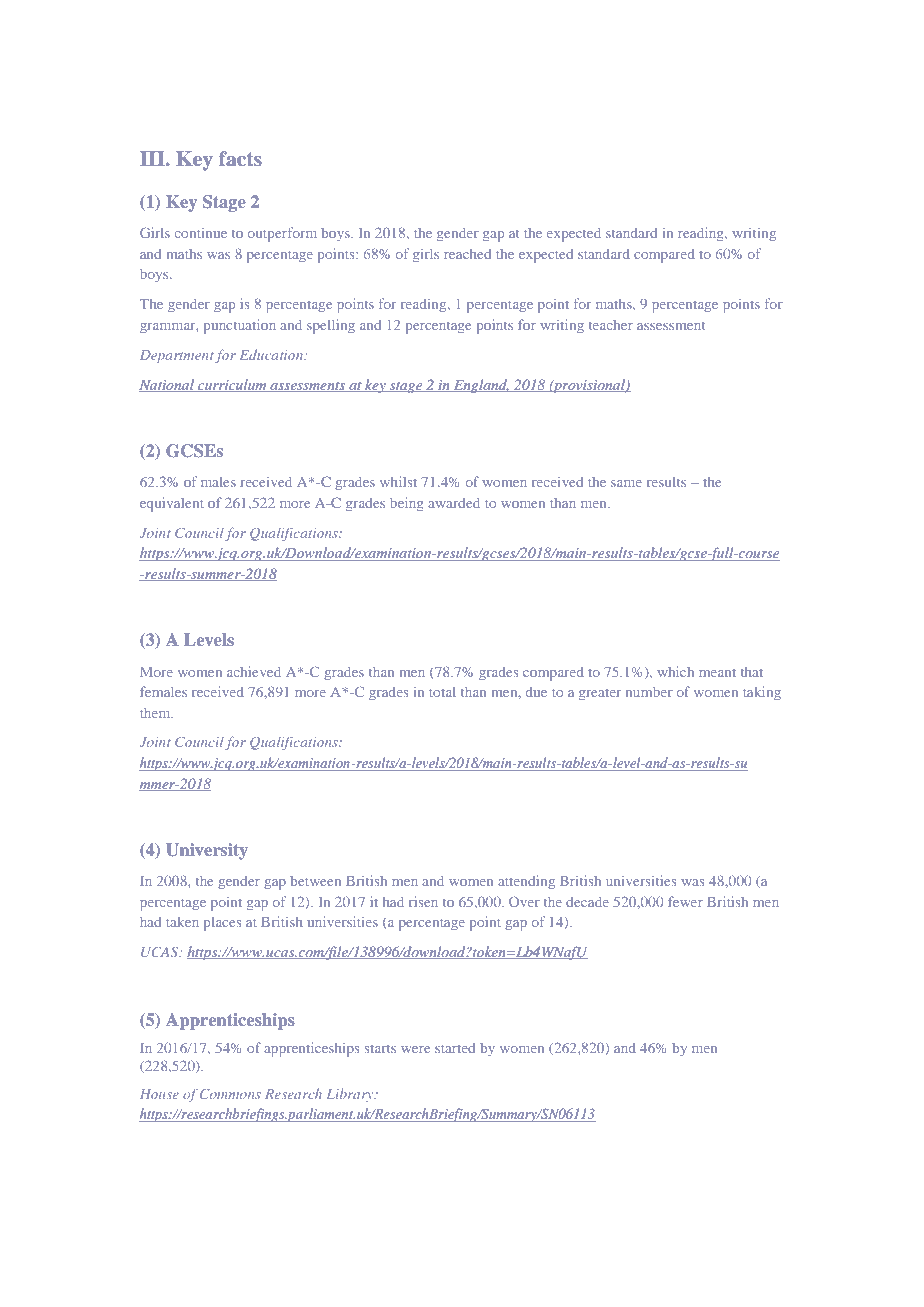 This screenshot has height=1307, width=924. I want to click on equivalent, so click(172, 504).
